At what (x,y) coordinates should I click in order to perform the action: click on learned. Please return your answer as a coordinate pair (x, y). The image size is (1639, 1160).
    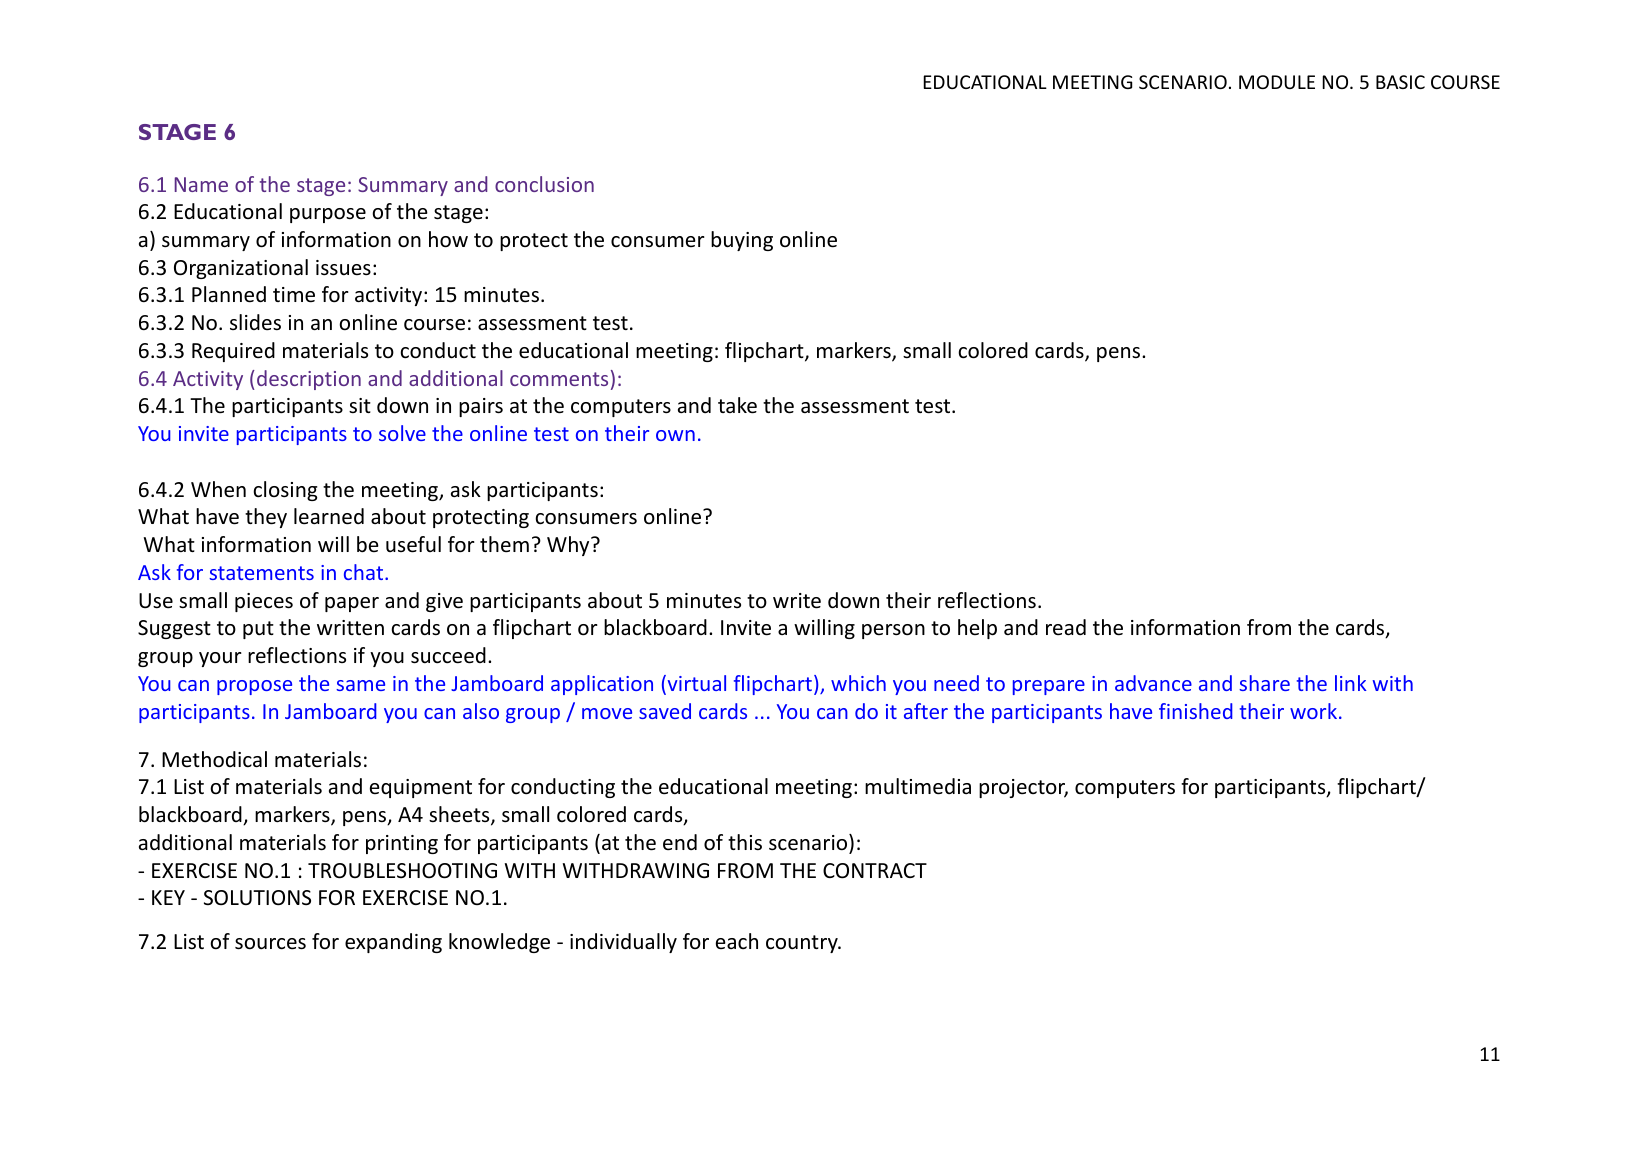
    Looking at the image, I should click on (329, 516).
